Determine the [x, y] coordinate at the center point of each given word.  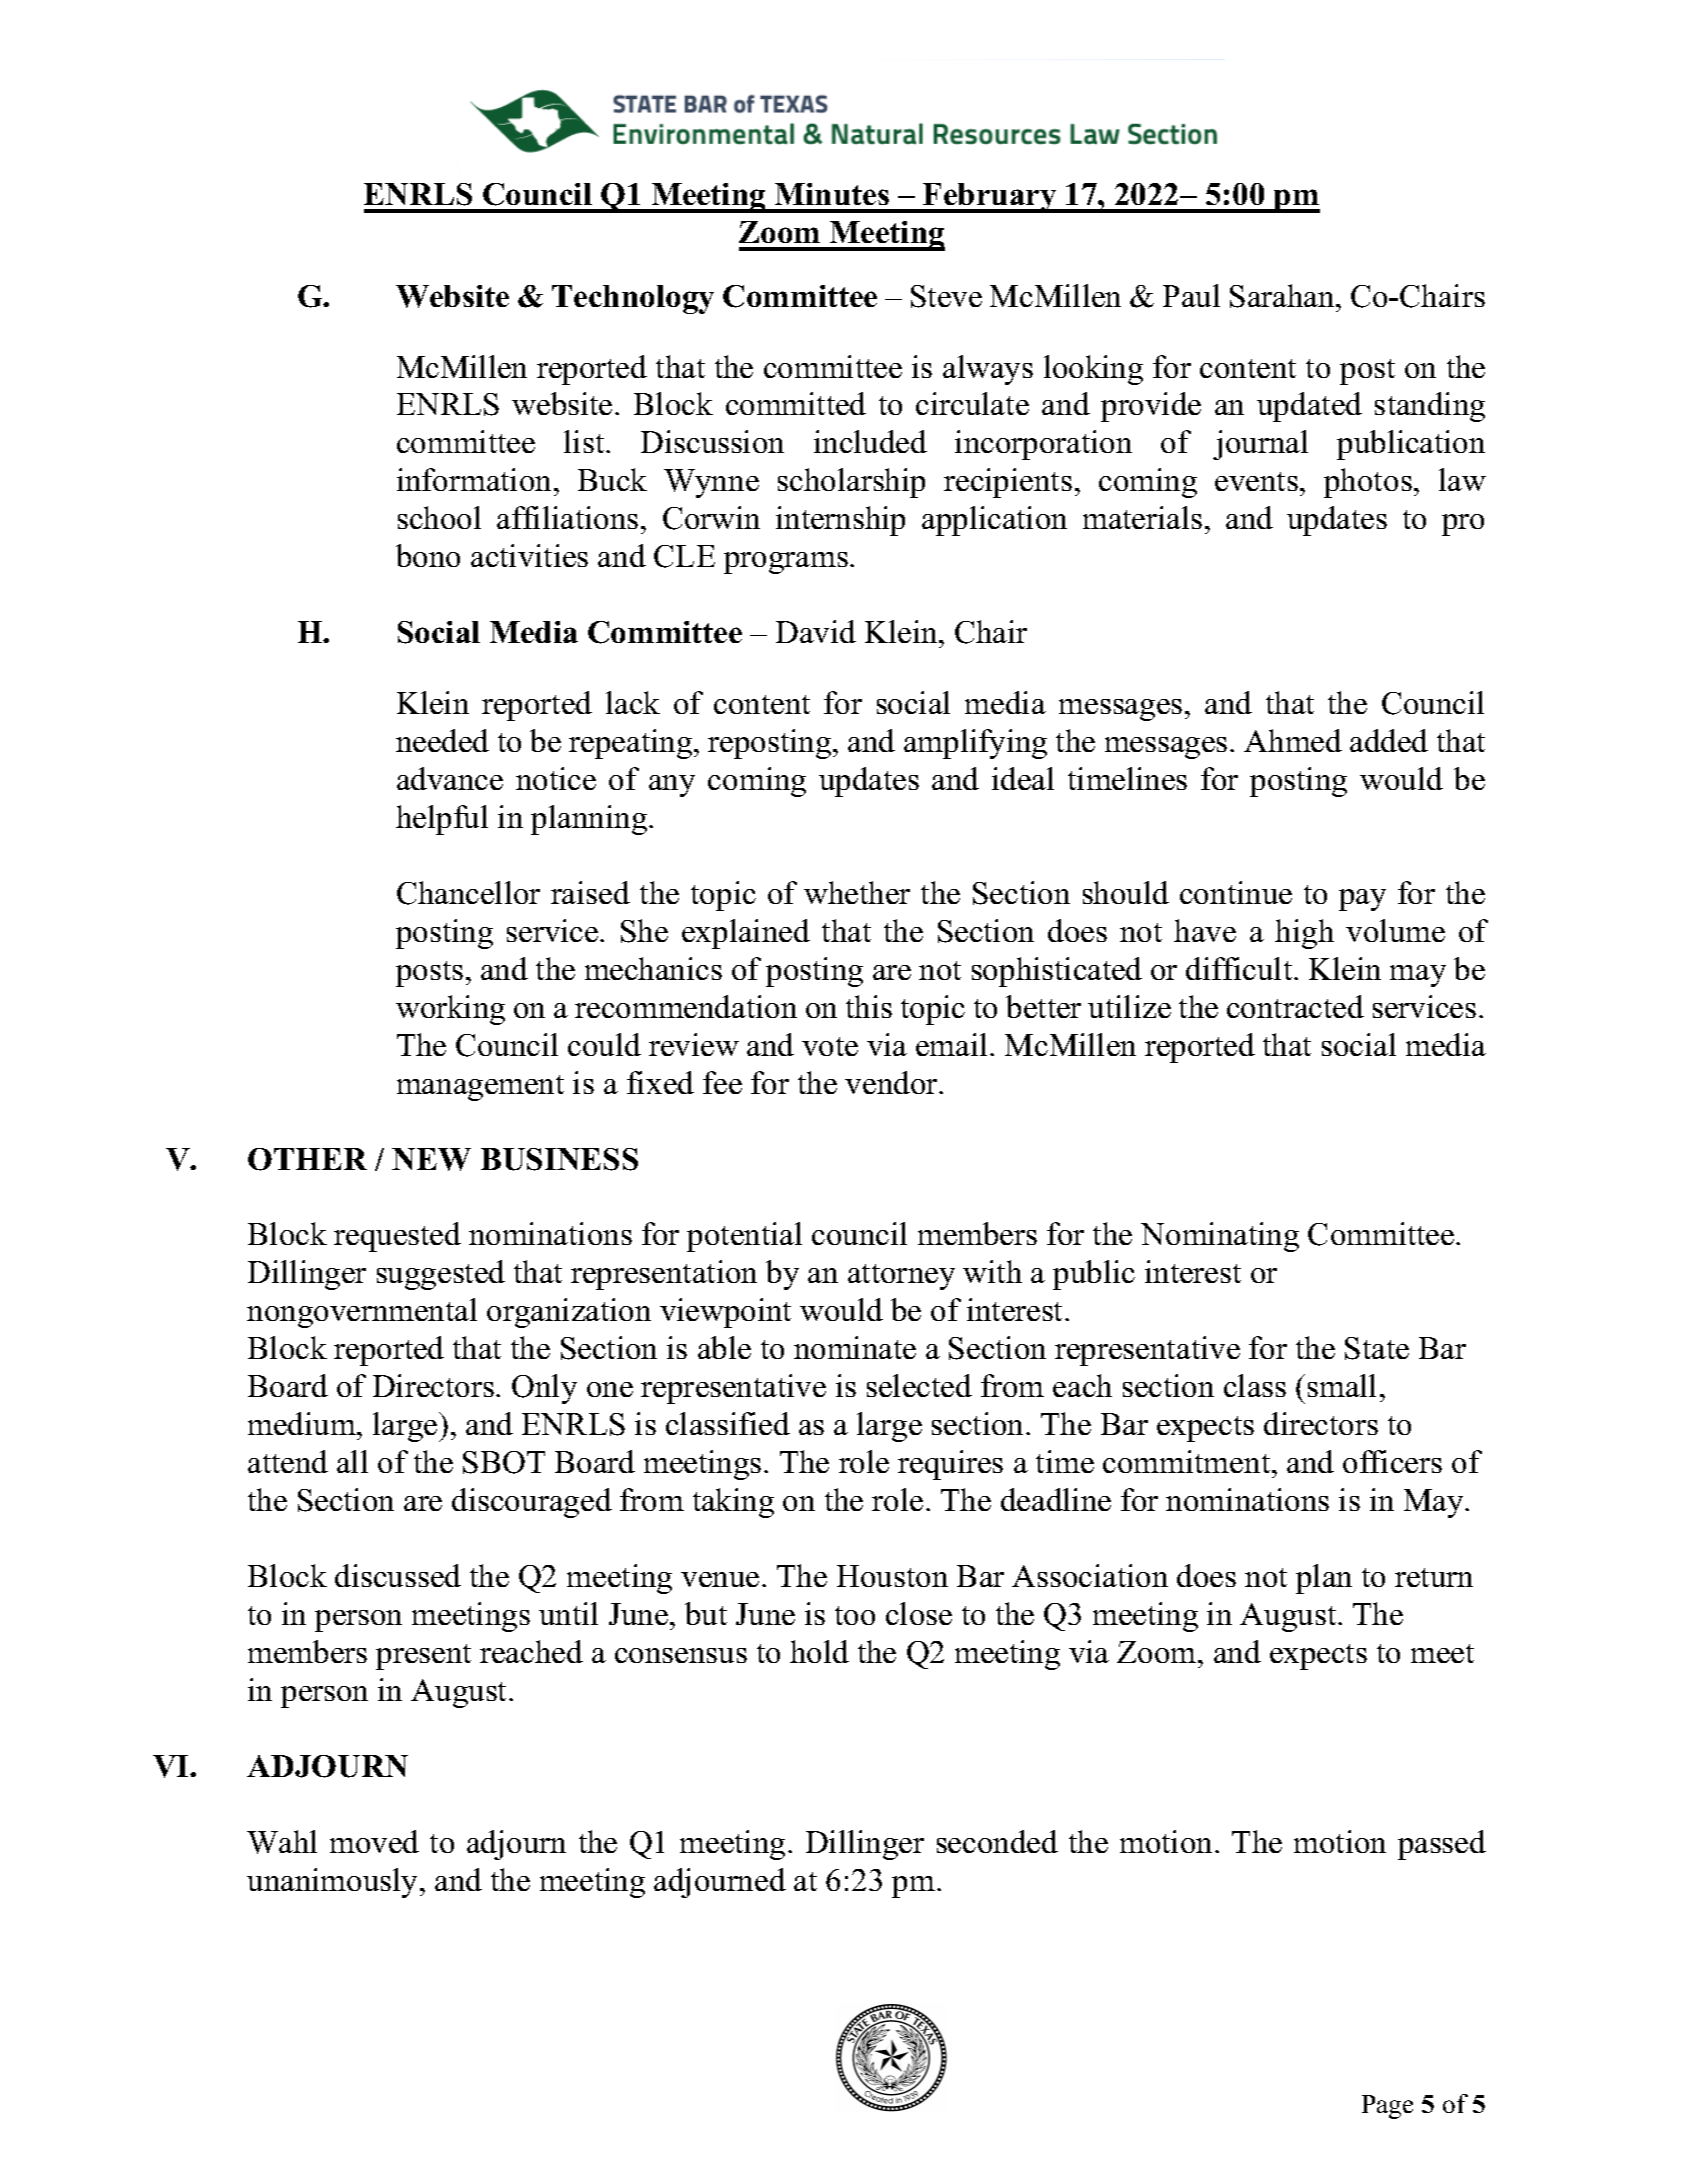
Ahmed [1293, 740]
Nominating [1220, 1237]
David [816, 631]
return [1434, 1577]
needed [442, 740]
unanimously [334, 1883]
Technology [633, 299]
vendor [893, 1082]
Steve [946, 296]
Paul [1191, 295]
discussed [398, 1575]
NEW [431, 1159]
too [855, 1615]
